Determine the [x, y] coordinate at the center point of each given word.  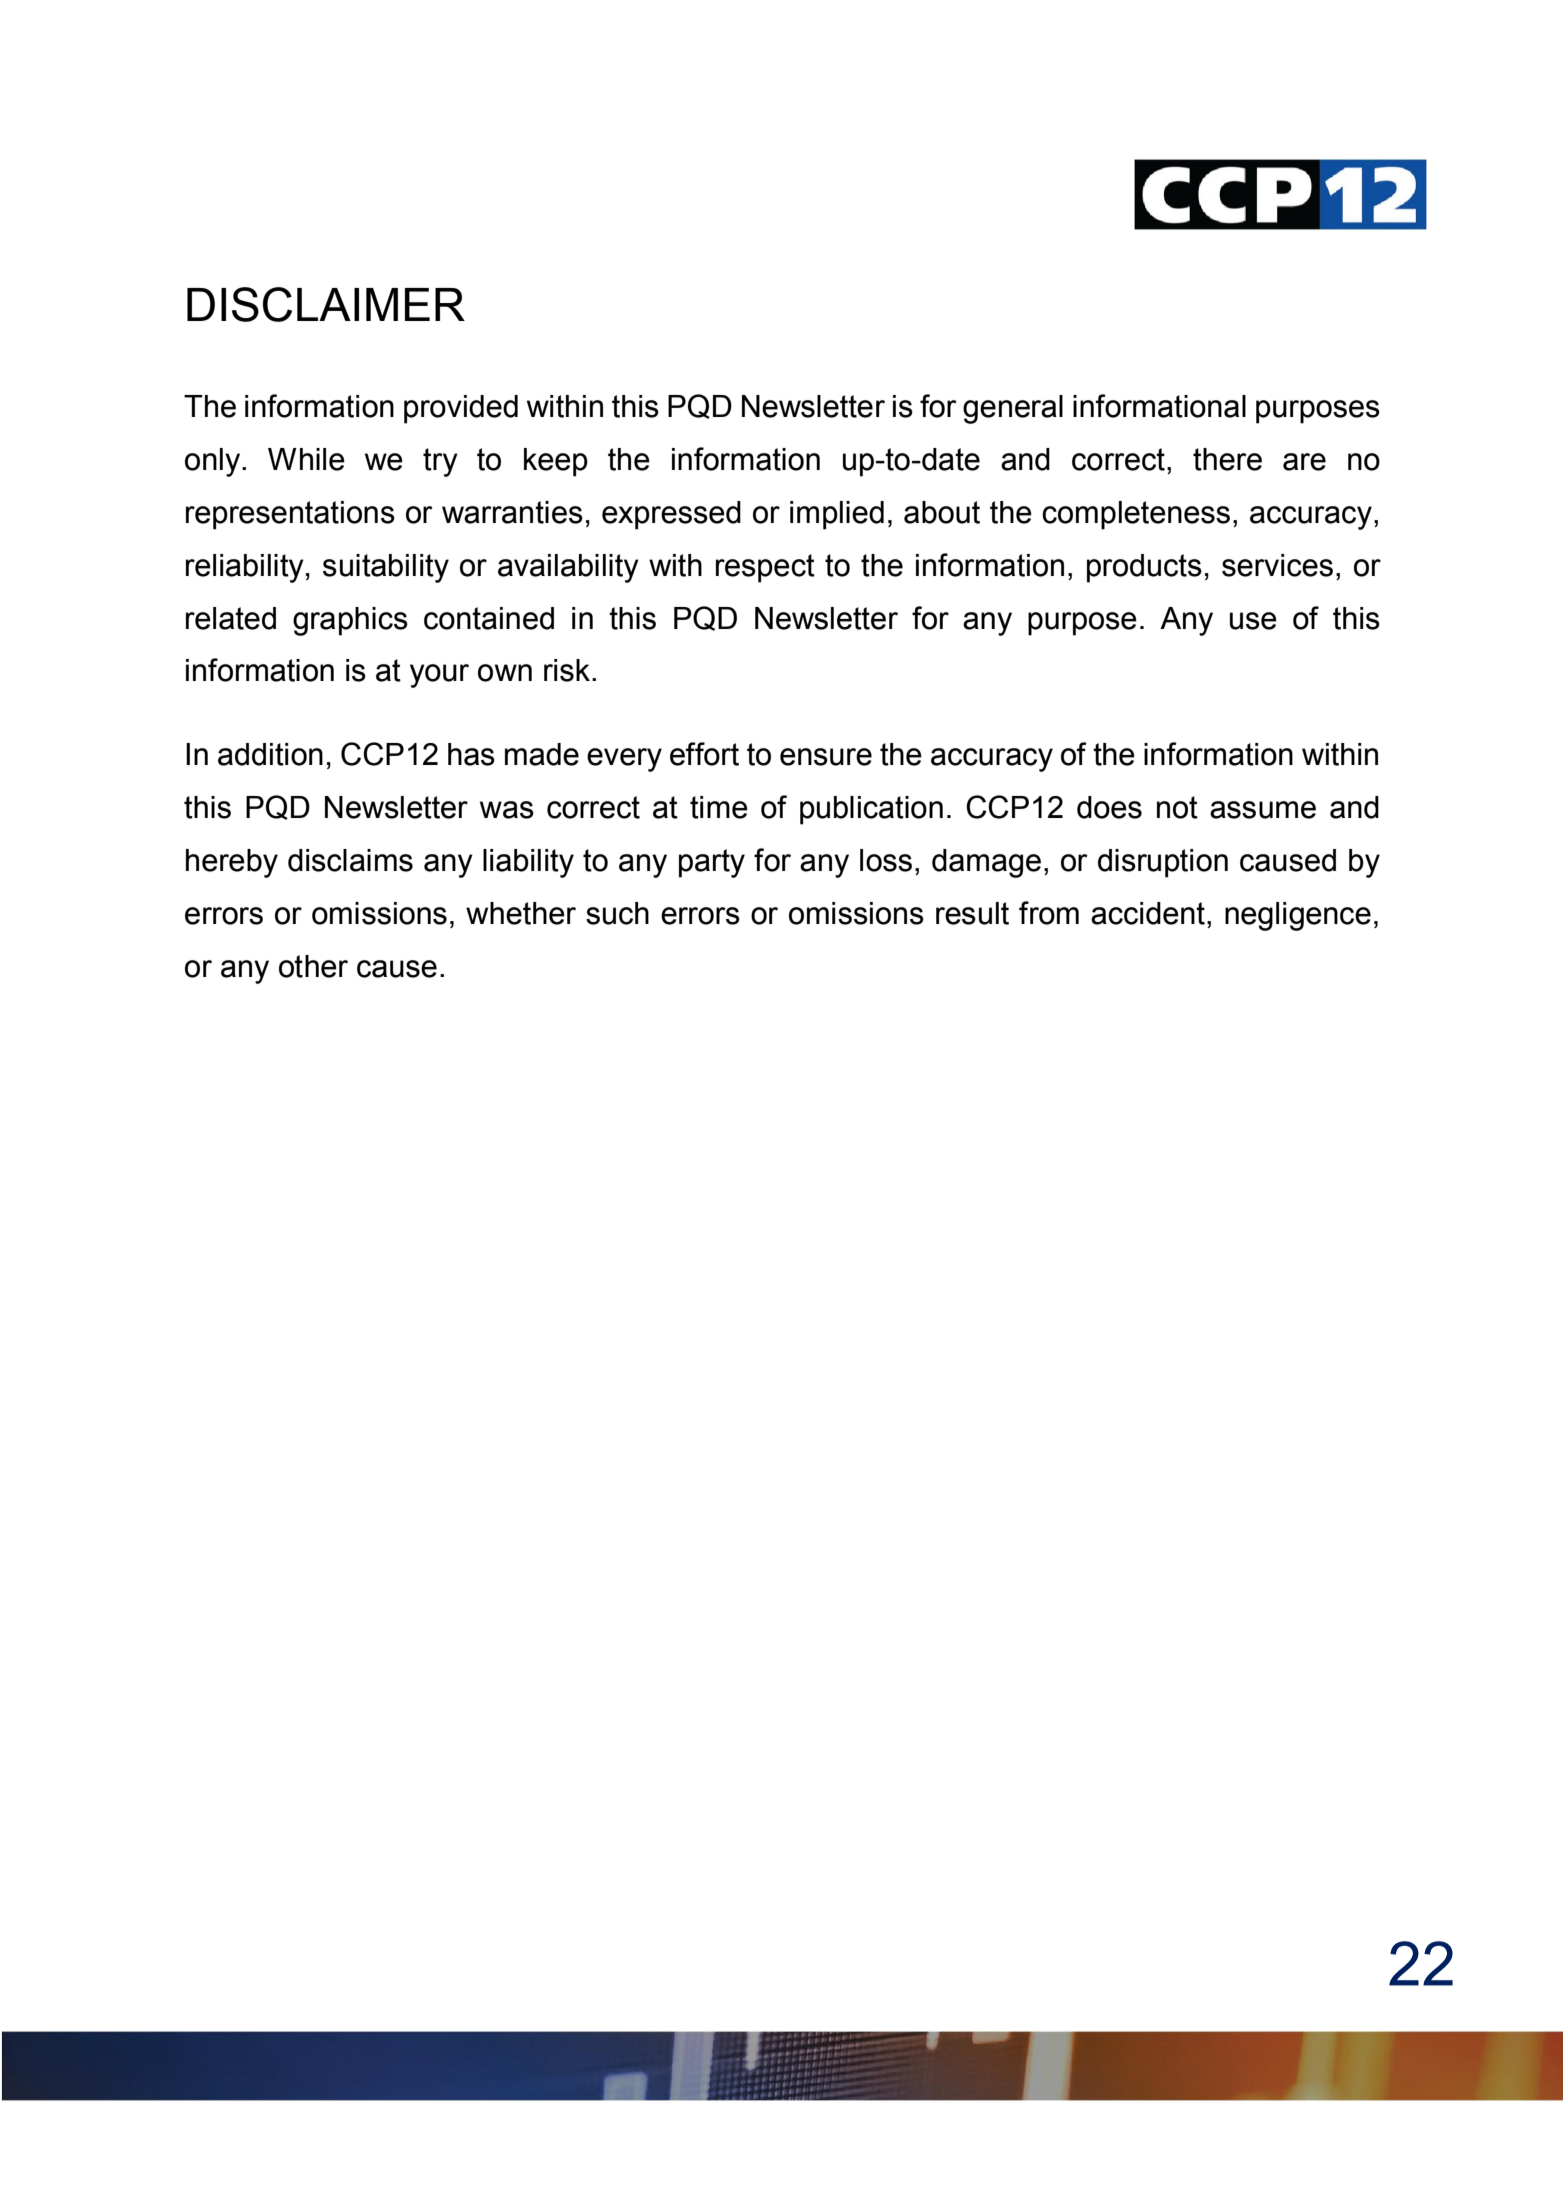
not [1177, 807]
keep [556, 462]
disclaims [350, 860]
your [439, 676]
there [1227, 459]
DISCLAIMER [326, 304]
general [1013, 409]
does [1109, 807]
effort [704, 754]
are [1304, 462]
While [306, 459]
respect [765, 568]
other [313, 966]
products [1144, 568]
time [719, 807]
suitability [386, 568]
